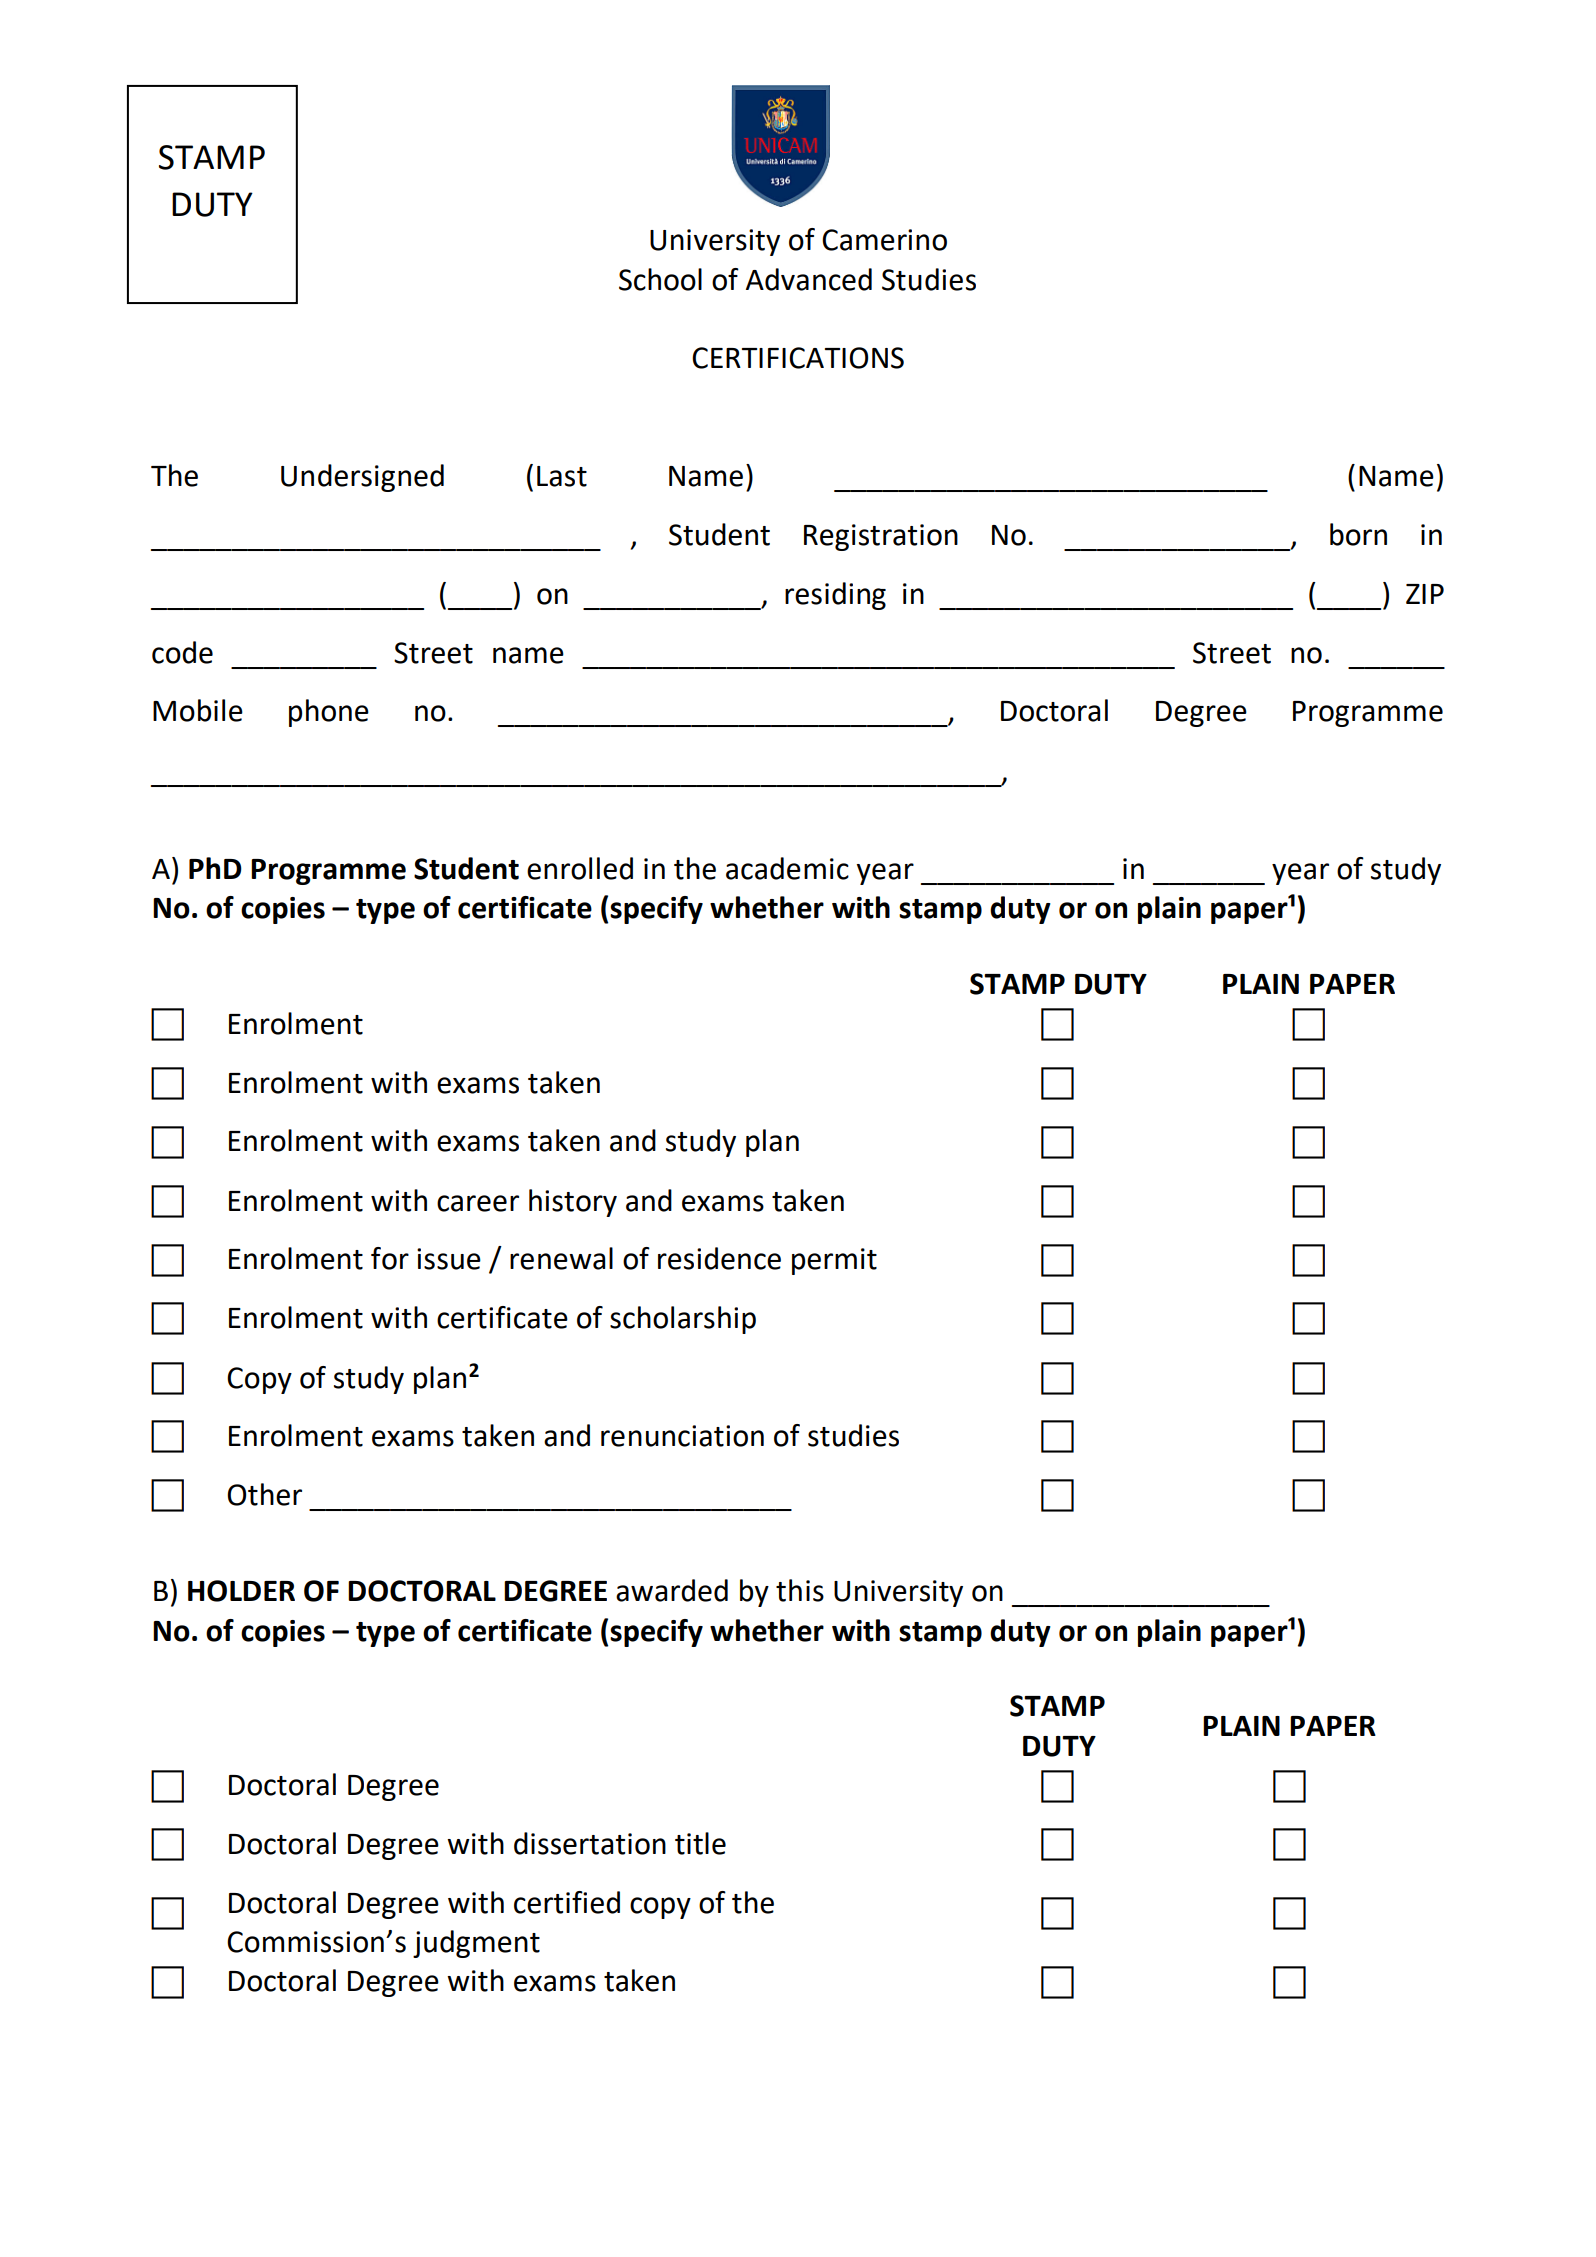 The height and width of the screenshot is (2257, 1596). I want to click on Undersigned, so click(362, 478).
